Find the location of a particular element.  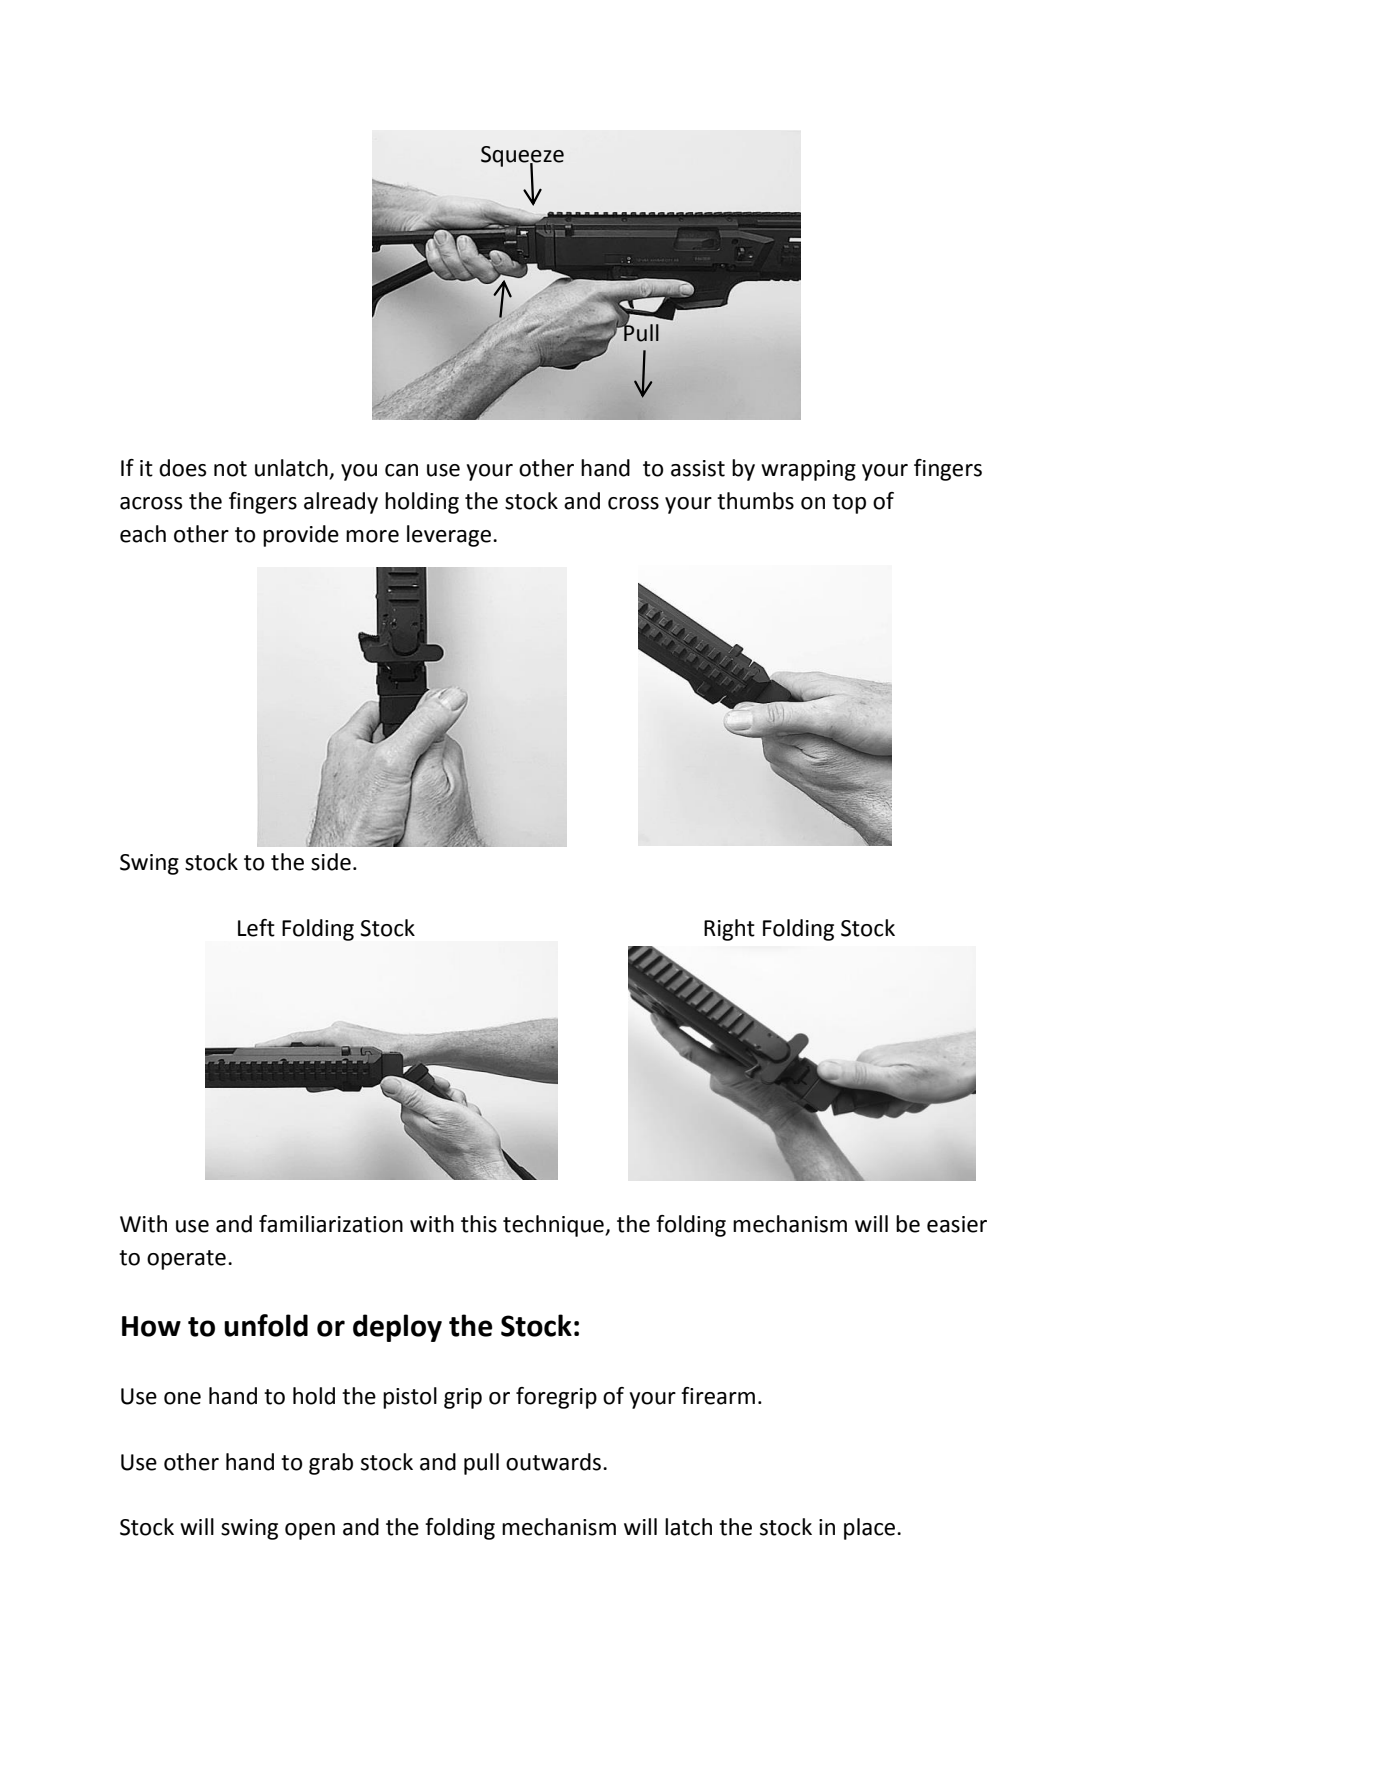

open is located at coordinates (310, 1531).
